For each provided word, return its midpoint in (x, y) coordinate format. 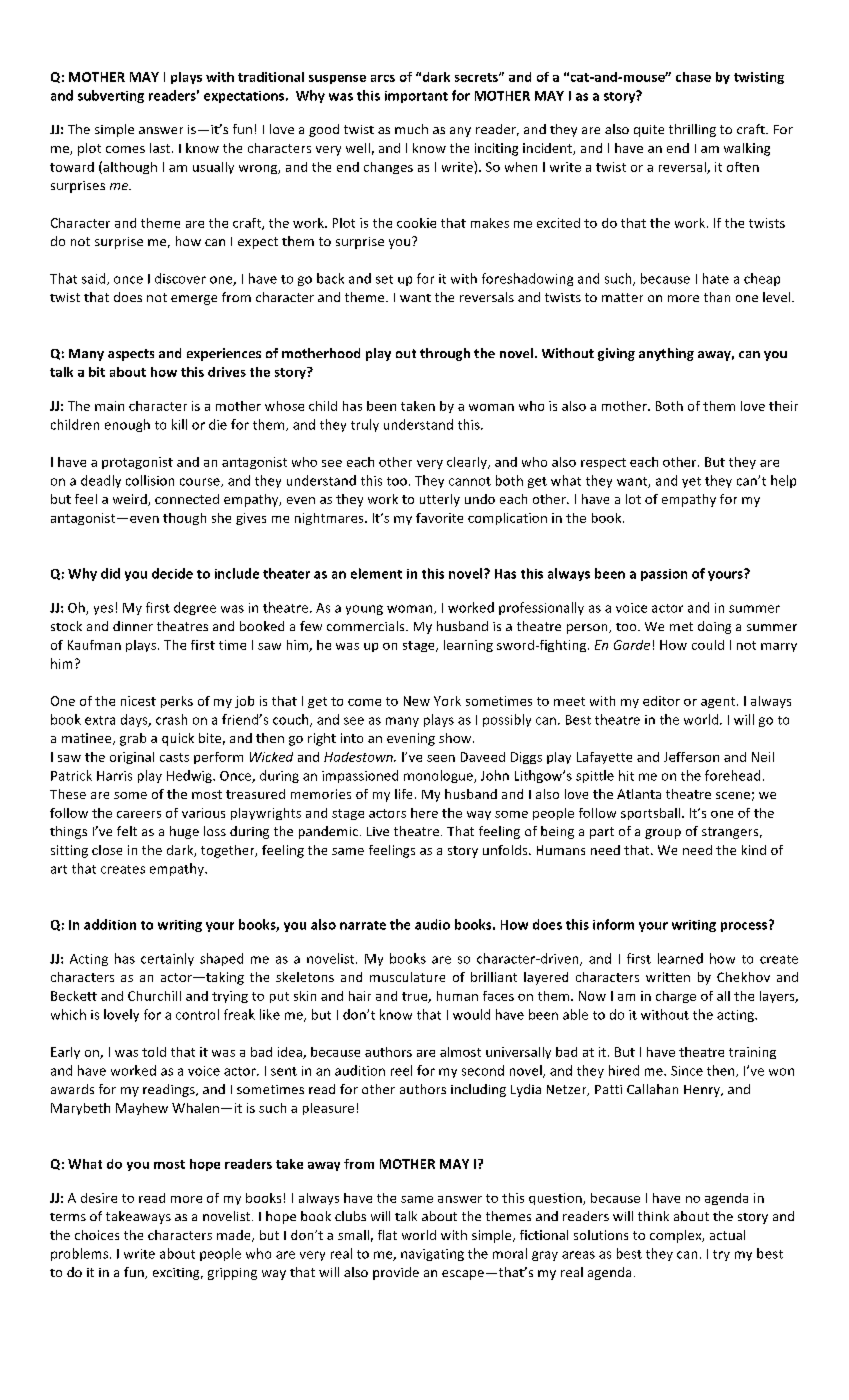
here (424, 813)
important (416, 97)
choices (97, 1235)
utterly (440, 500)
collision (150, 480)
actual (727, 1235)
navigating (432, 1255)
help (783, 481)
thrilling (692, 130)
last (161, 148)
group (663, 834)
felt (127, 831)
